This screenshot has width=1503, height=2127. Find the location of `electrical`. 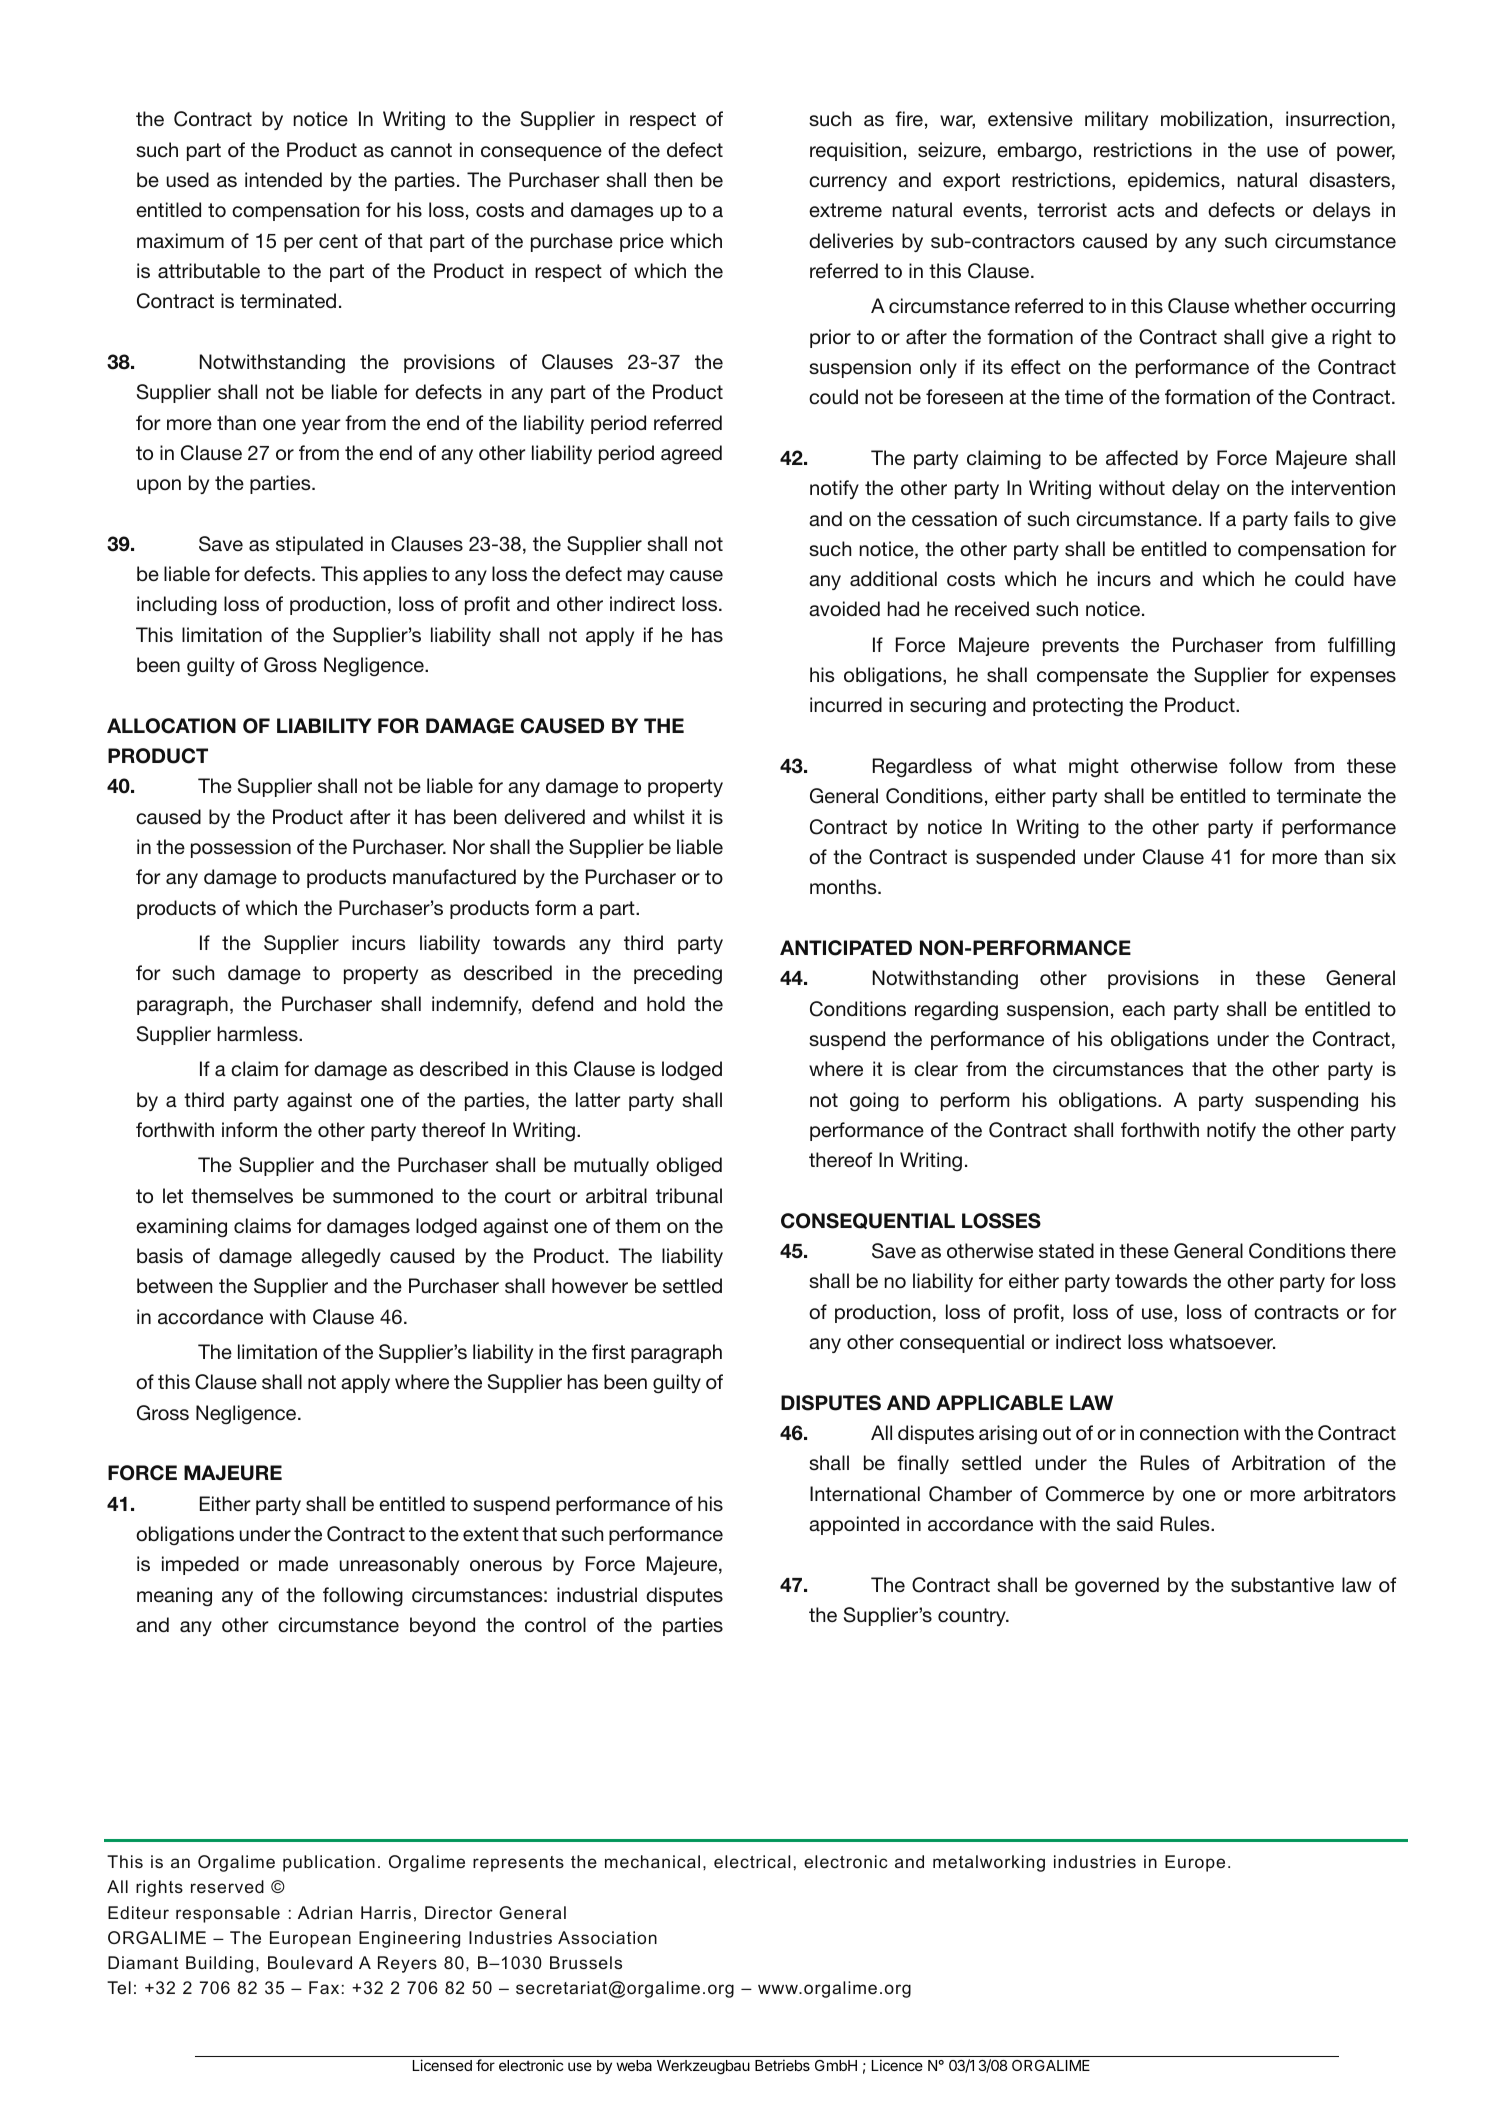

electrical is located at coordinates (752, 1861).
